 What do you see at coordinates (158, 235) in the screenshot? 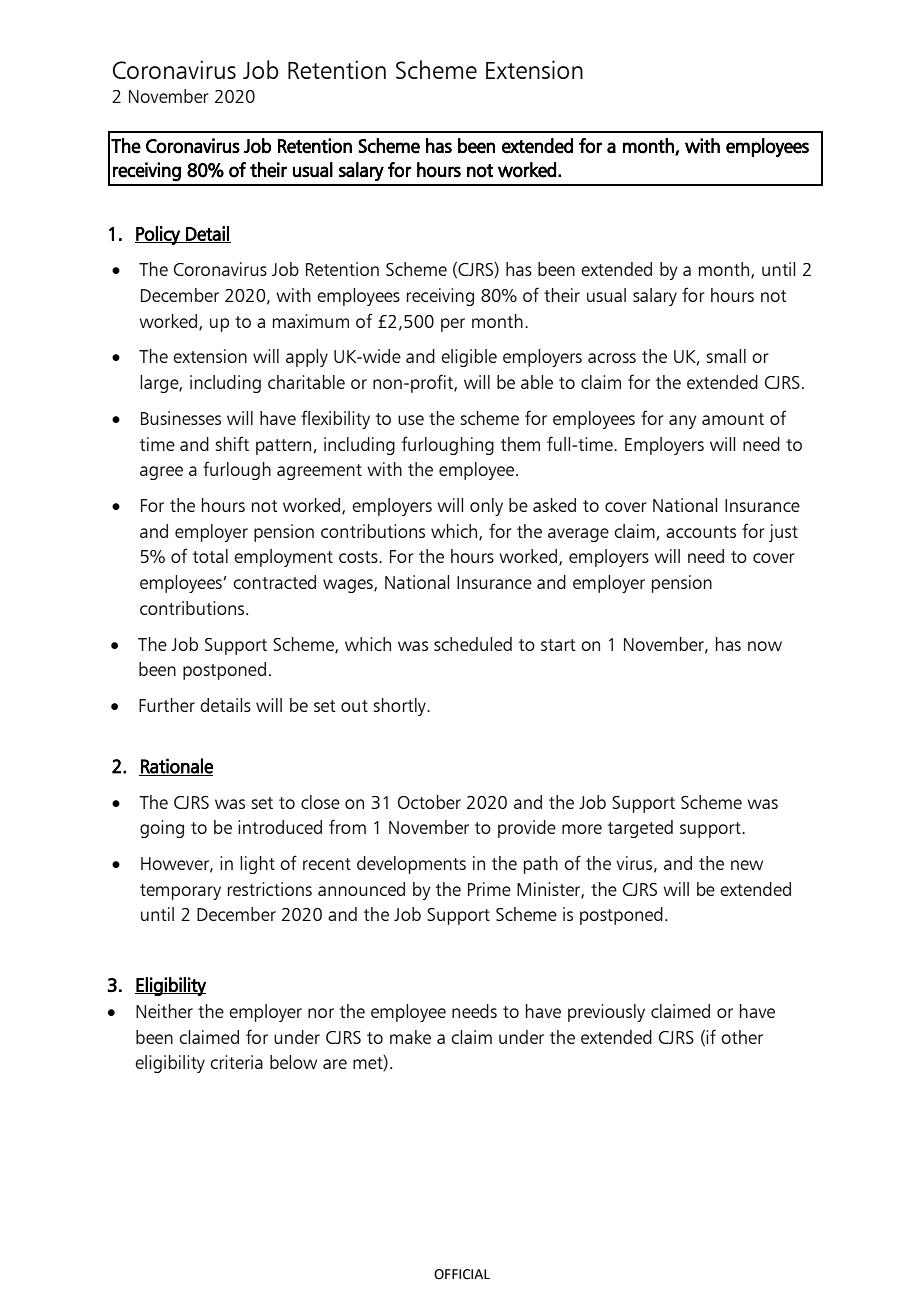
I see `Policy` at bounding box center [158, 235].
